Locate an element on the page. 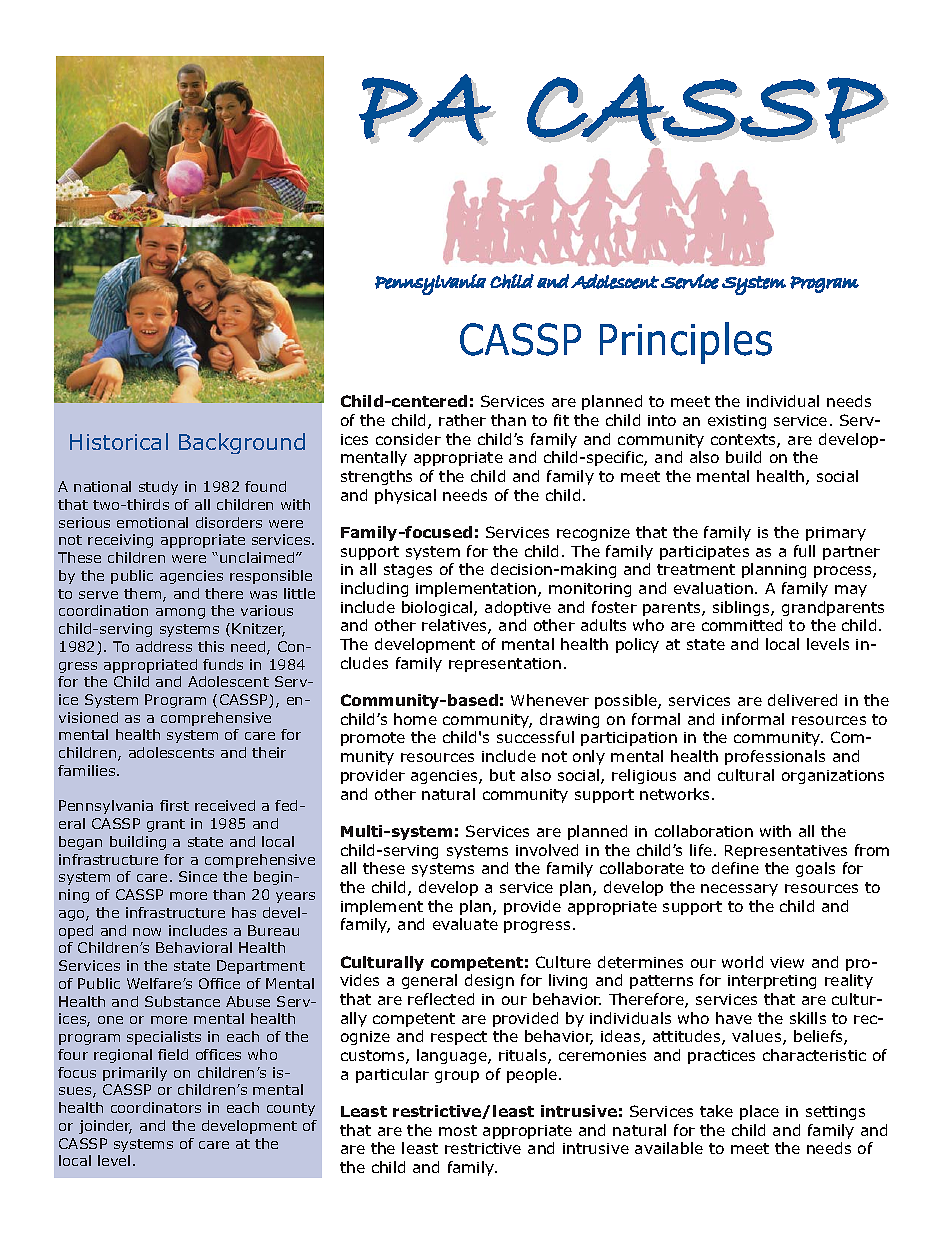  families is located at coordinates (88, 770).
